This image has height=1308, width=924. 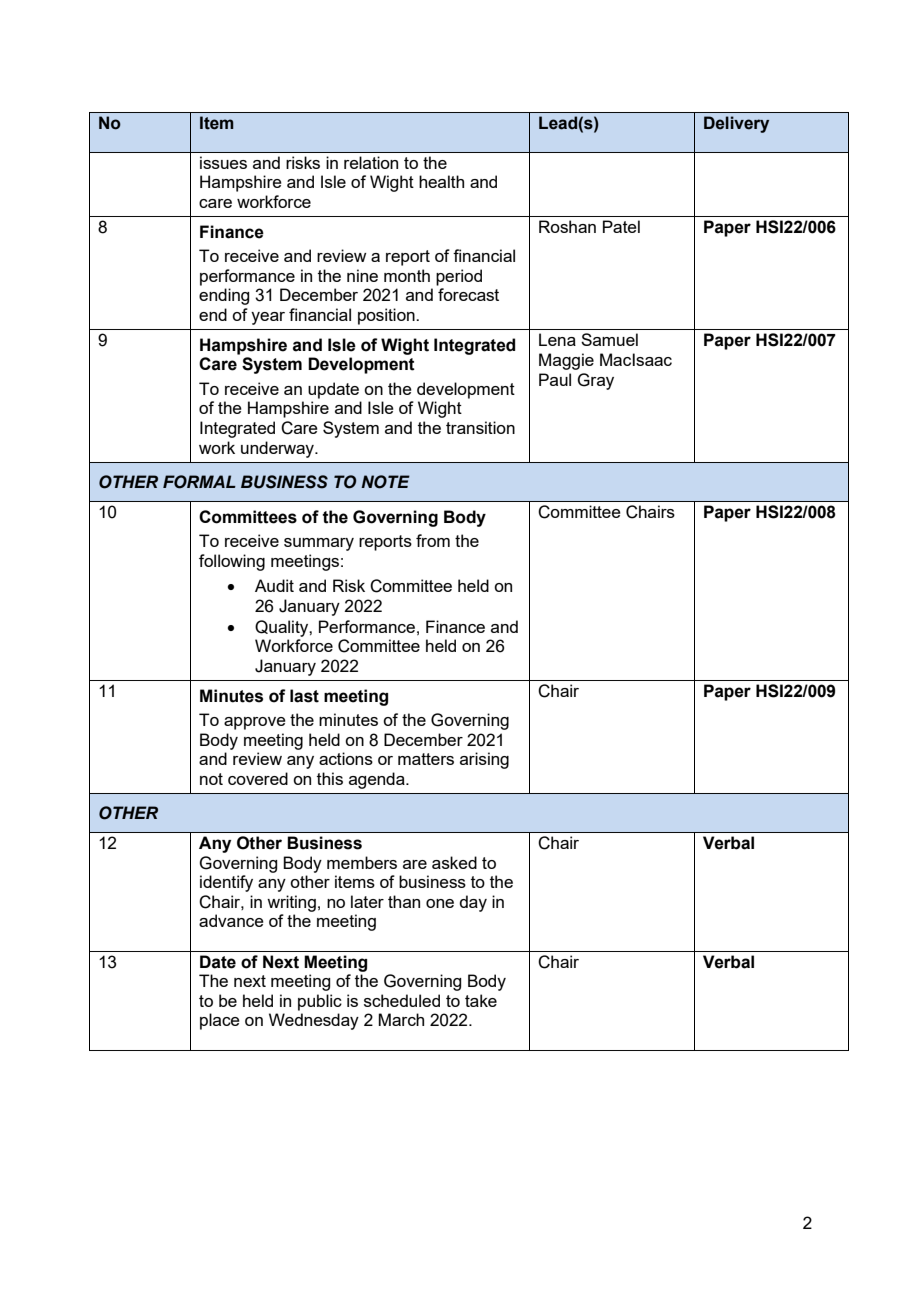 What do you see at coordinates (426, 759) in the image?
I see `matters` at bounding box center [426, 759].
